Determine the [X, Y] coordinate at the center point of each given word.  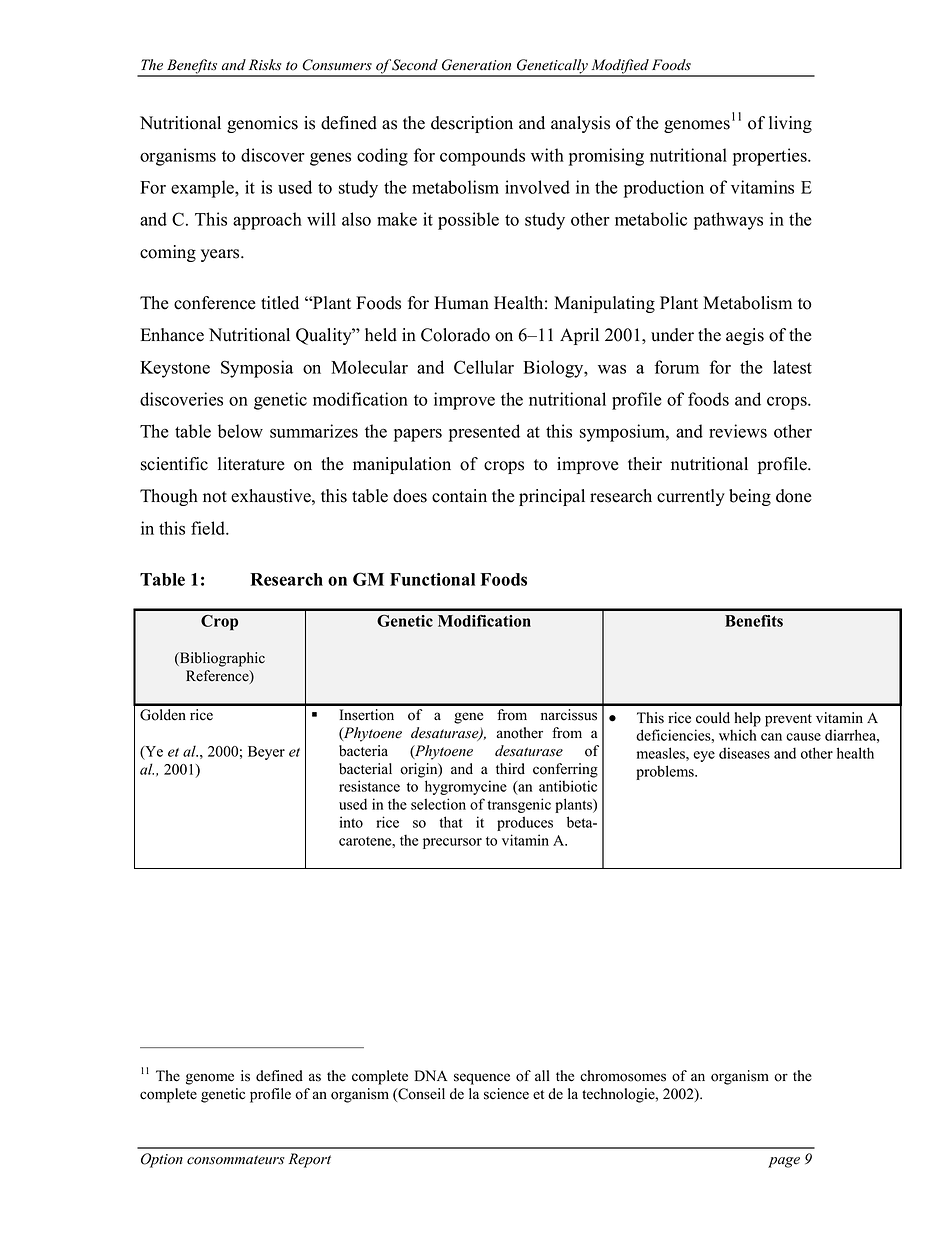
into [351, 822]
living [790, 124]
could [713, 718]
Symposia [257, 369]
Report [310, 1160]
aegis [745, 336]
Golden [163, 715]
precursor [452, 843]
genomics [262, 124]
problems [666, 772]
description [472, 124]
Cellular [484, 367]
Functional [432, 579]
